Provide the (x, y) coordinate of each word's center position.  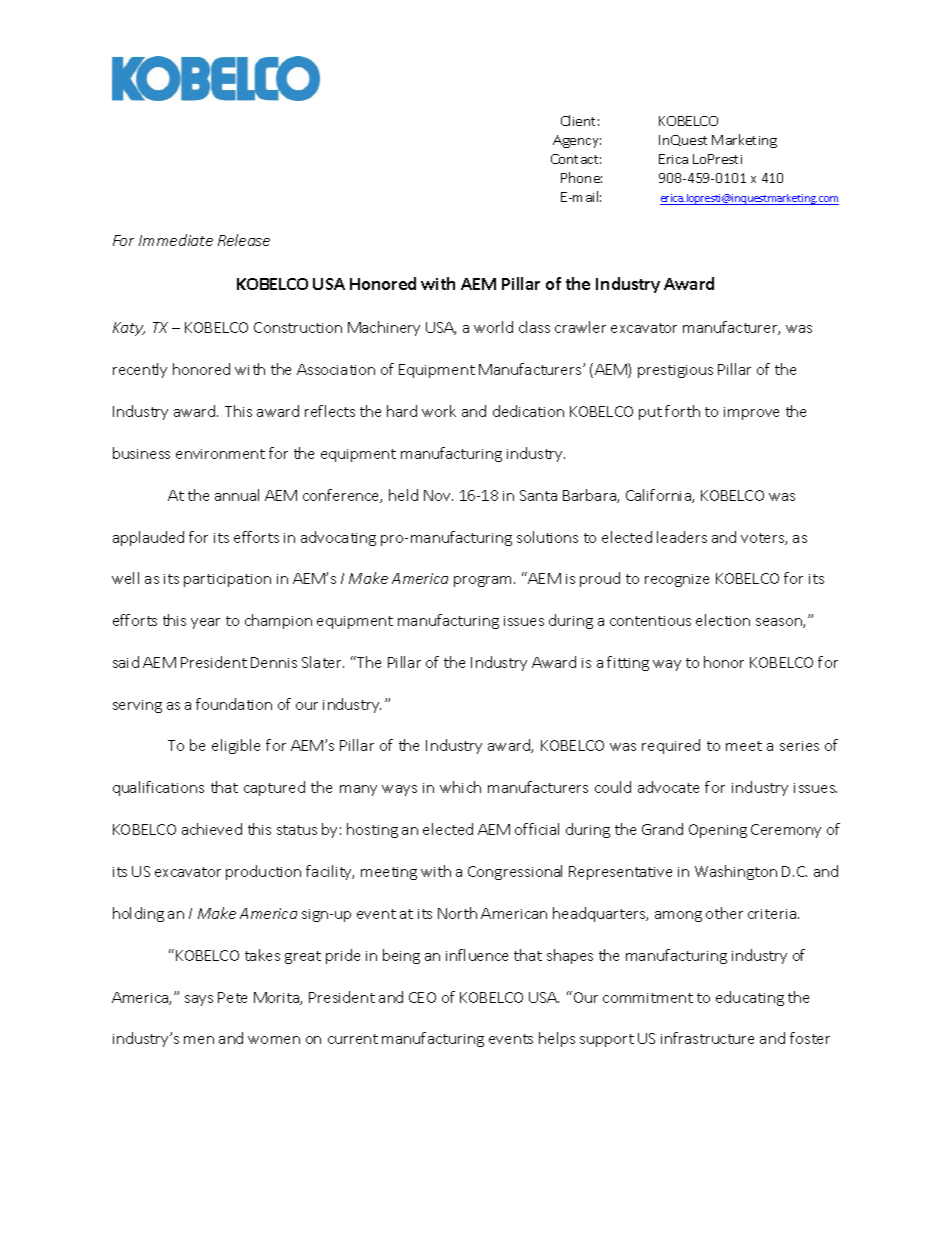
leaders (682, 537)
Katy (129, 329)
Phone (581, 177)
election (723, 620)
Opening (718, 831)
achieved (212, 829)
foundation (234, 704)
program (484, 581)
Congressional (515, 872)
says (199, 1000)
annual (237, 495)
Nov (438, 495)
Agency (577, 141)
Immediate (176, 240)
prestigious (675, 371)
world (493, 327)
